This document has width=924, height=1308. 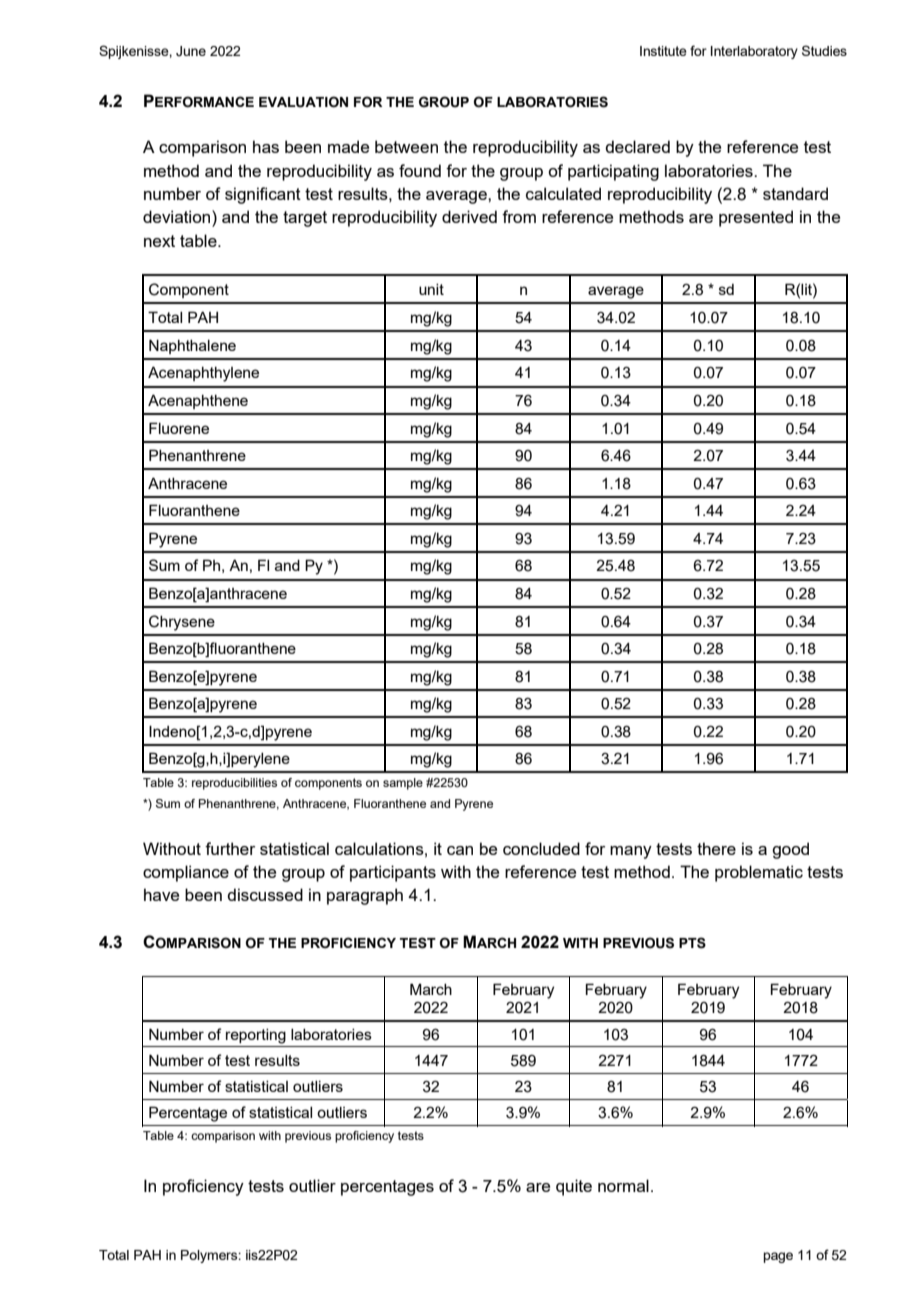 What do you see at coordinates (778, 1257) in the document?
I see `page` at bounding box center [778, 1257].
